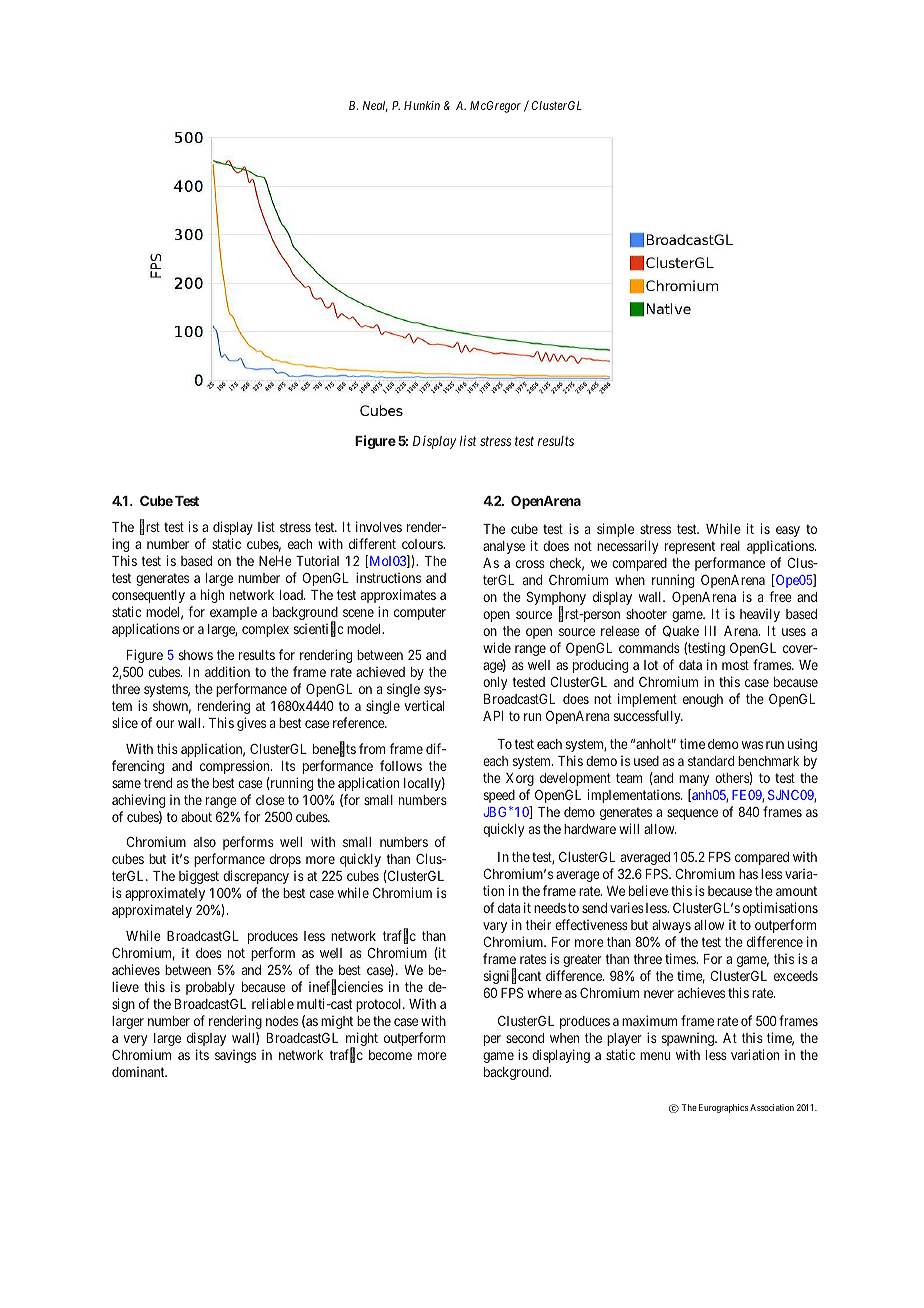 Image resolution: width=924 pixels, height=1308 pixels. Describe the element at coordinates (788, 531) in the screenshot. I see `easy` at that location.
